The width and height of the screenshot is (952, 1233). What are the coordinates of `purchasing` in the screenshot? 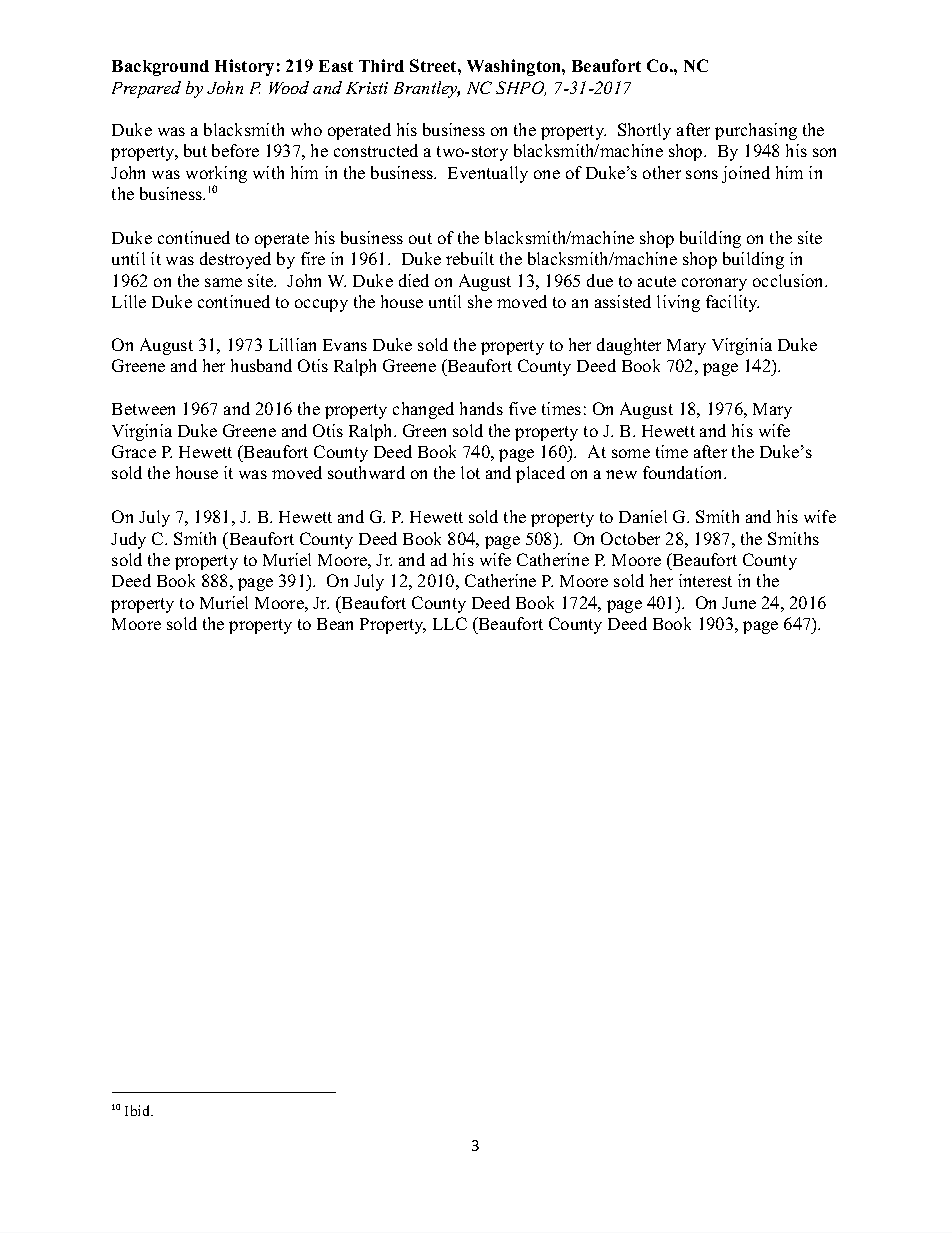 It's located at (756, 131).
